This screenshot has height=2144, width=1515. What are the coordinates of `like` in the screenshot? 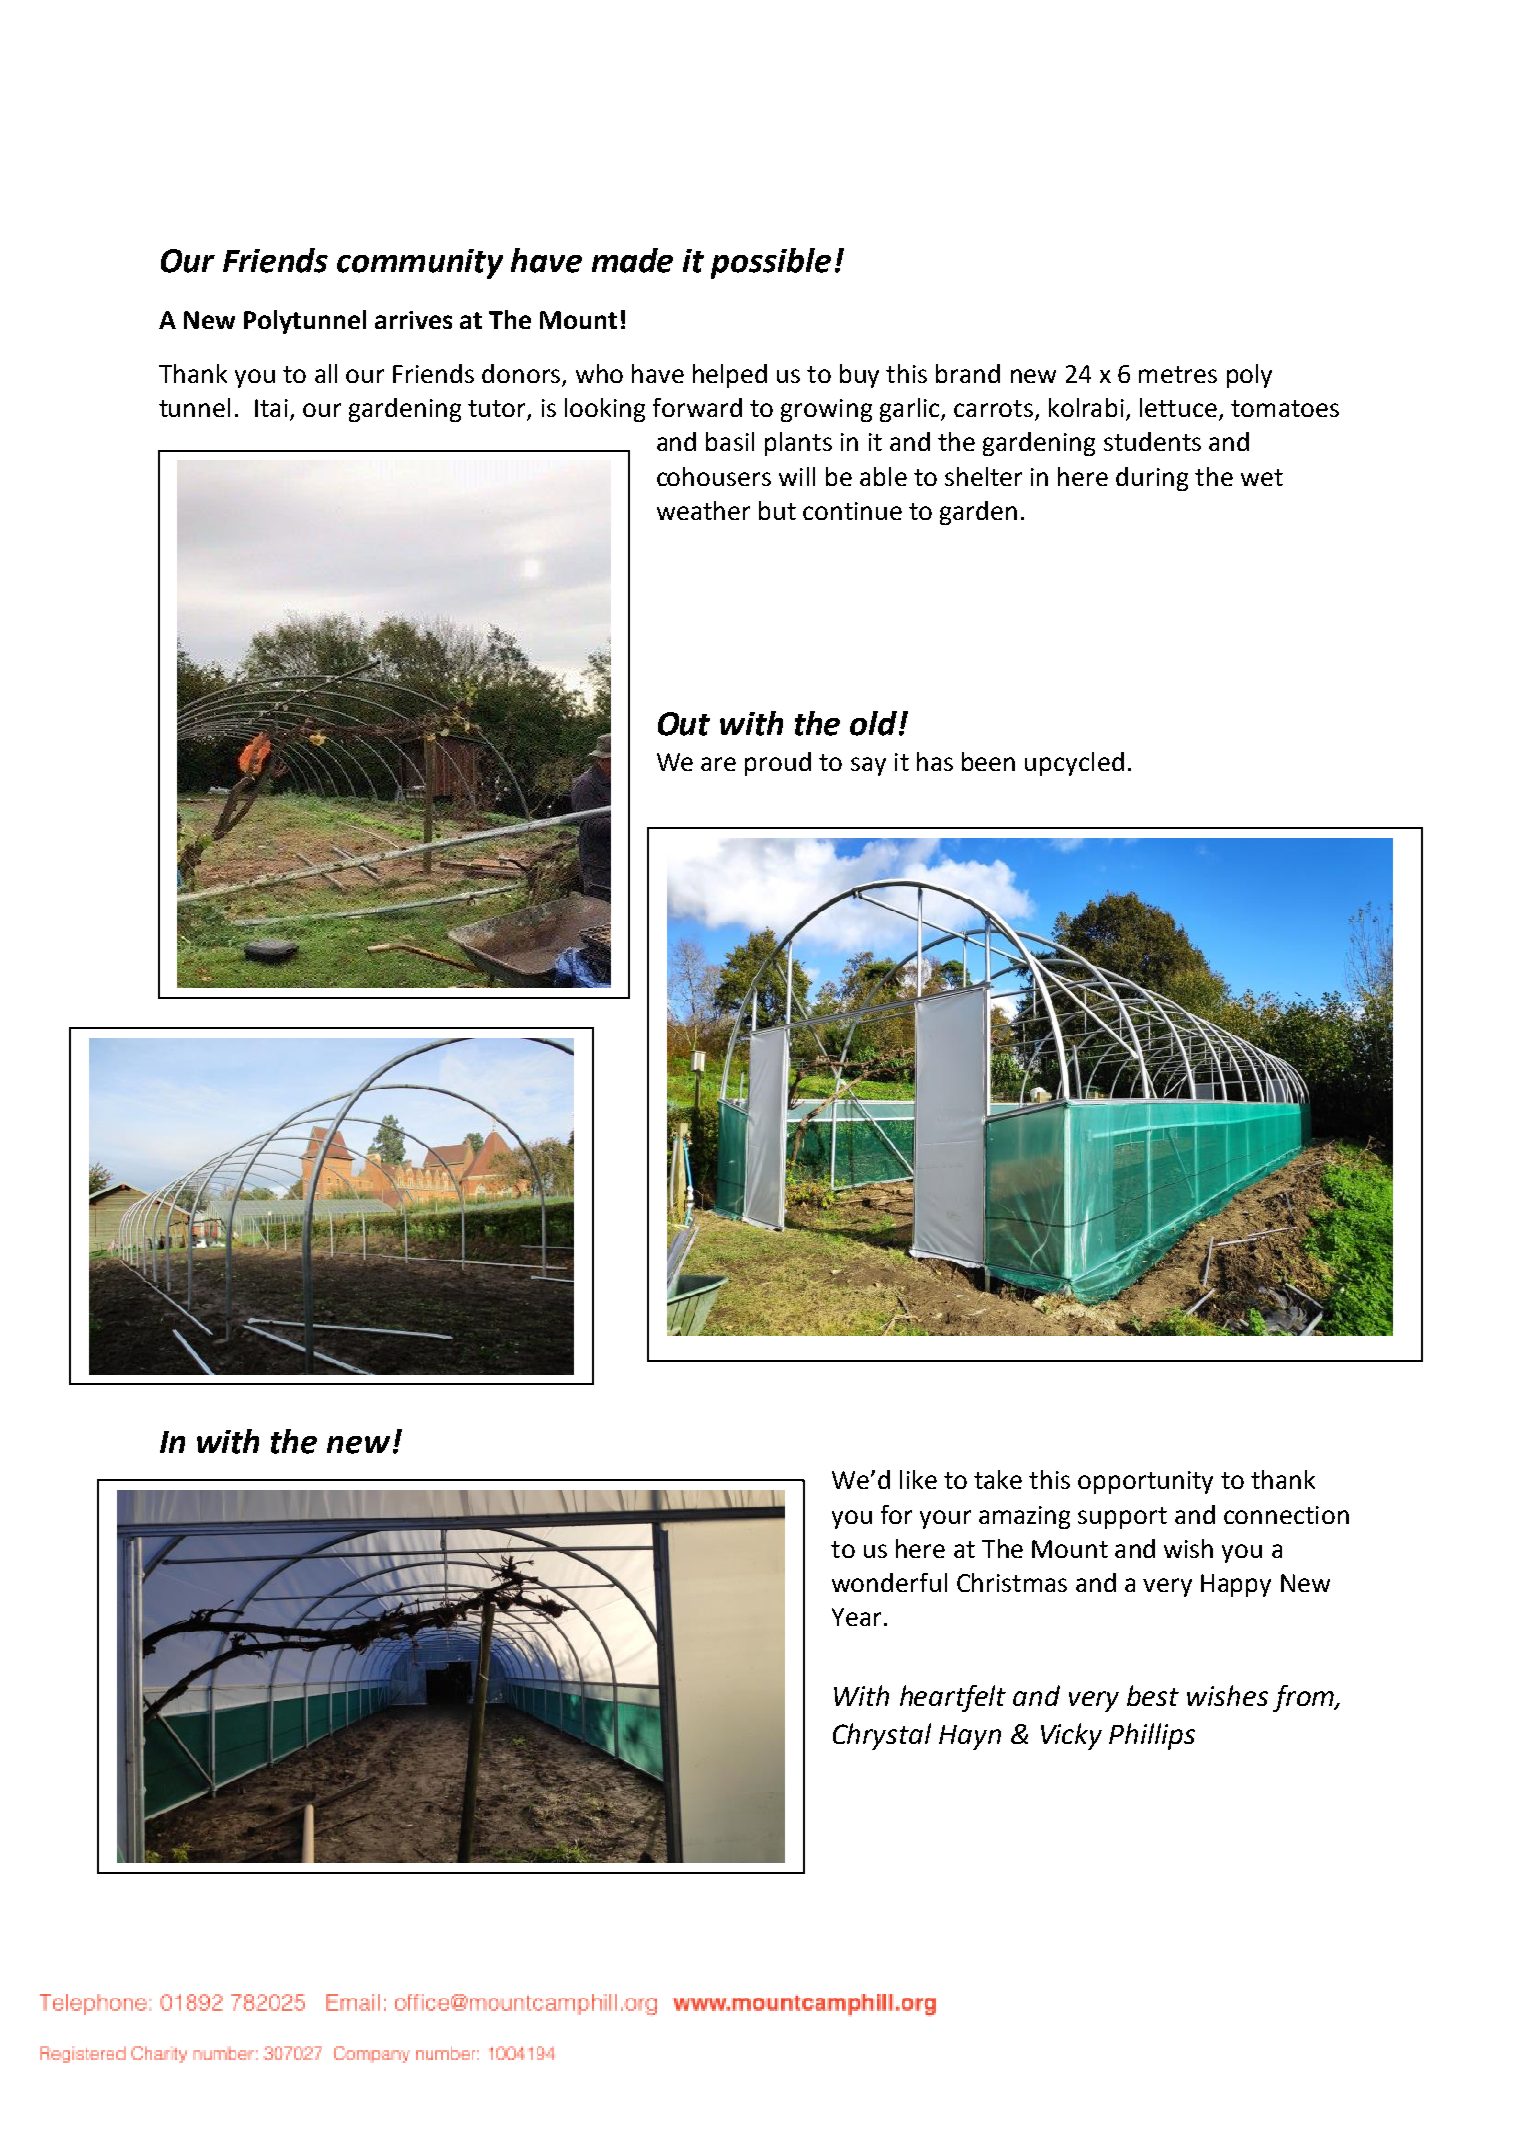 It's located at (918, 1479).
